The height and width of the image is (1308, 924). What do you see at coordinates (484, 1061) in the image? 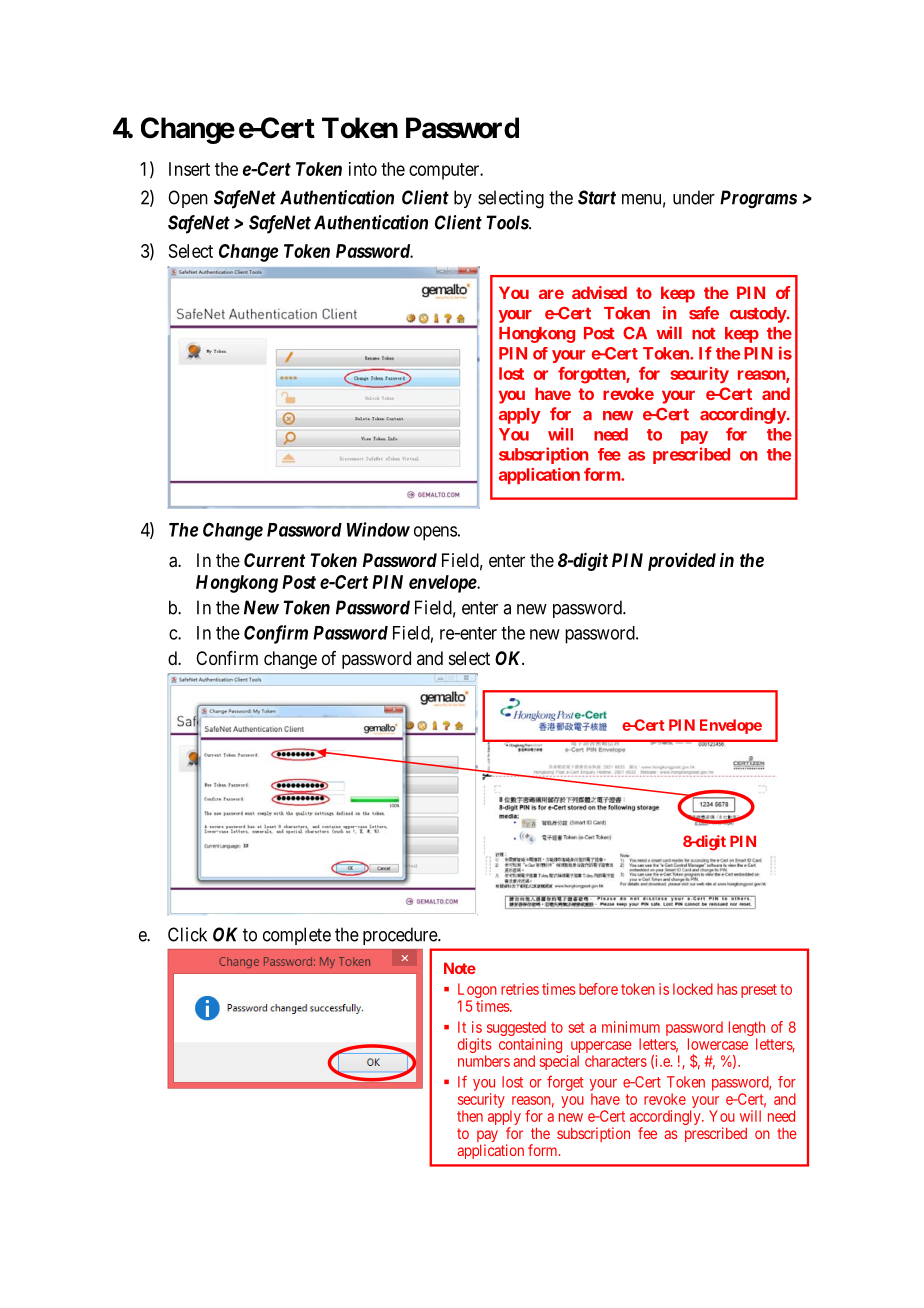
I see `numbers` at bounding box center [484, 1061].
